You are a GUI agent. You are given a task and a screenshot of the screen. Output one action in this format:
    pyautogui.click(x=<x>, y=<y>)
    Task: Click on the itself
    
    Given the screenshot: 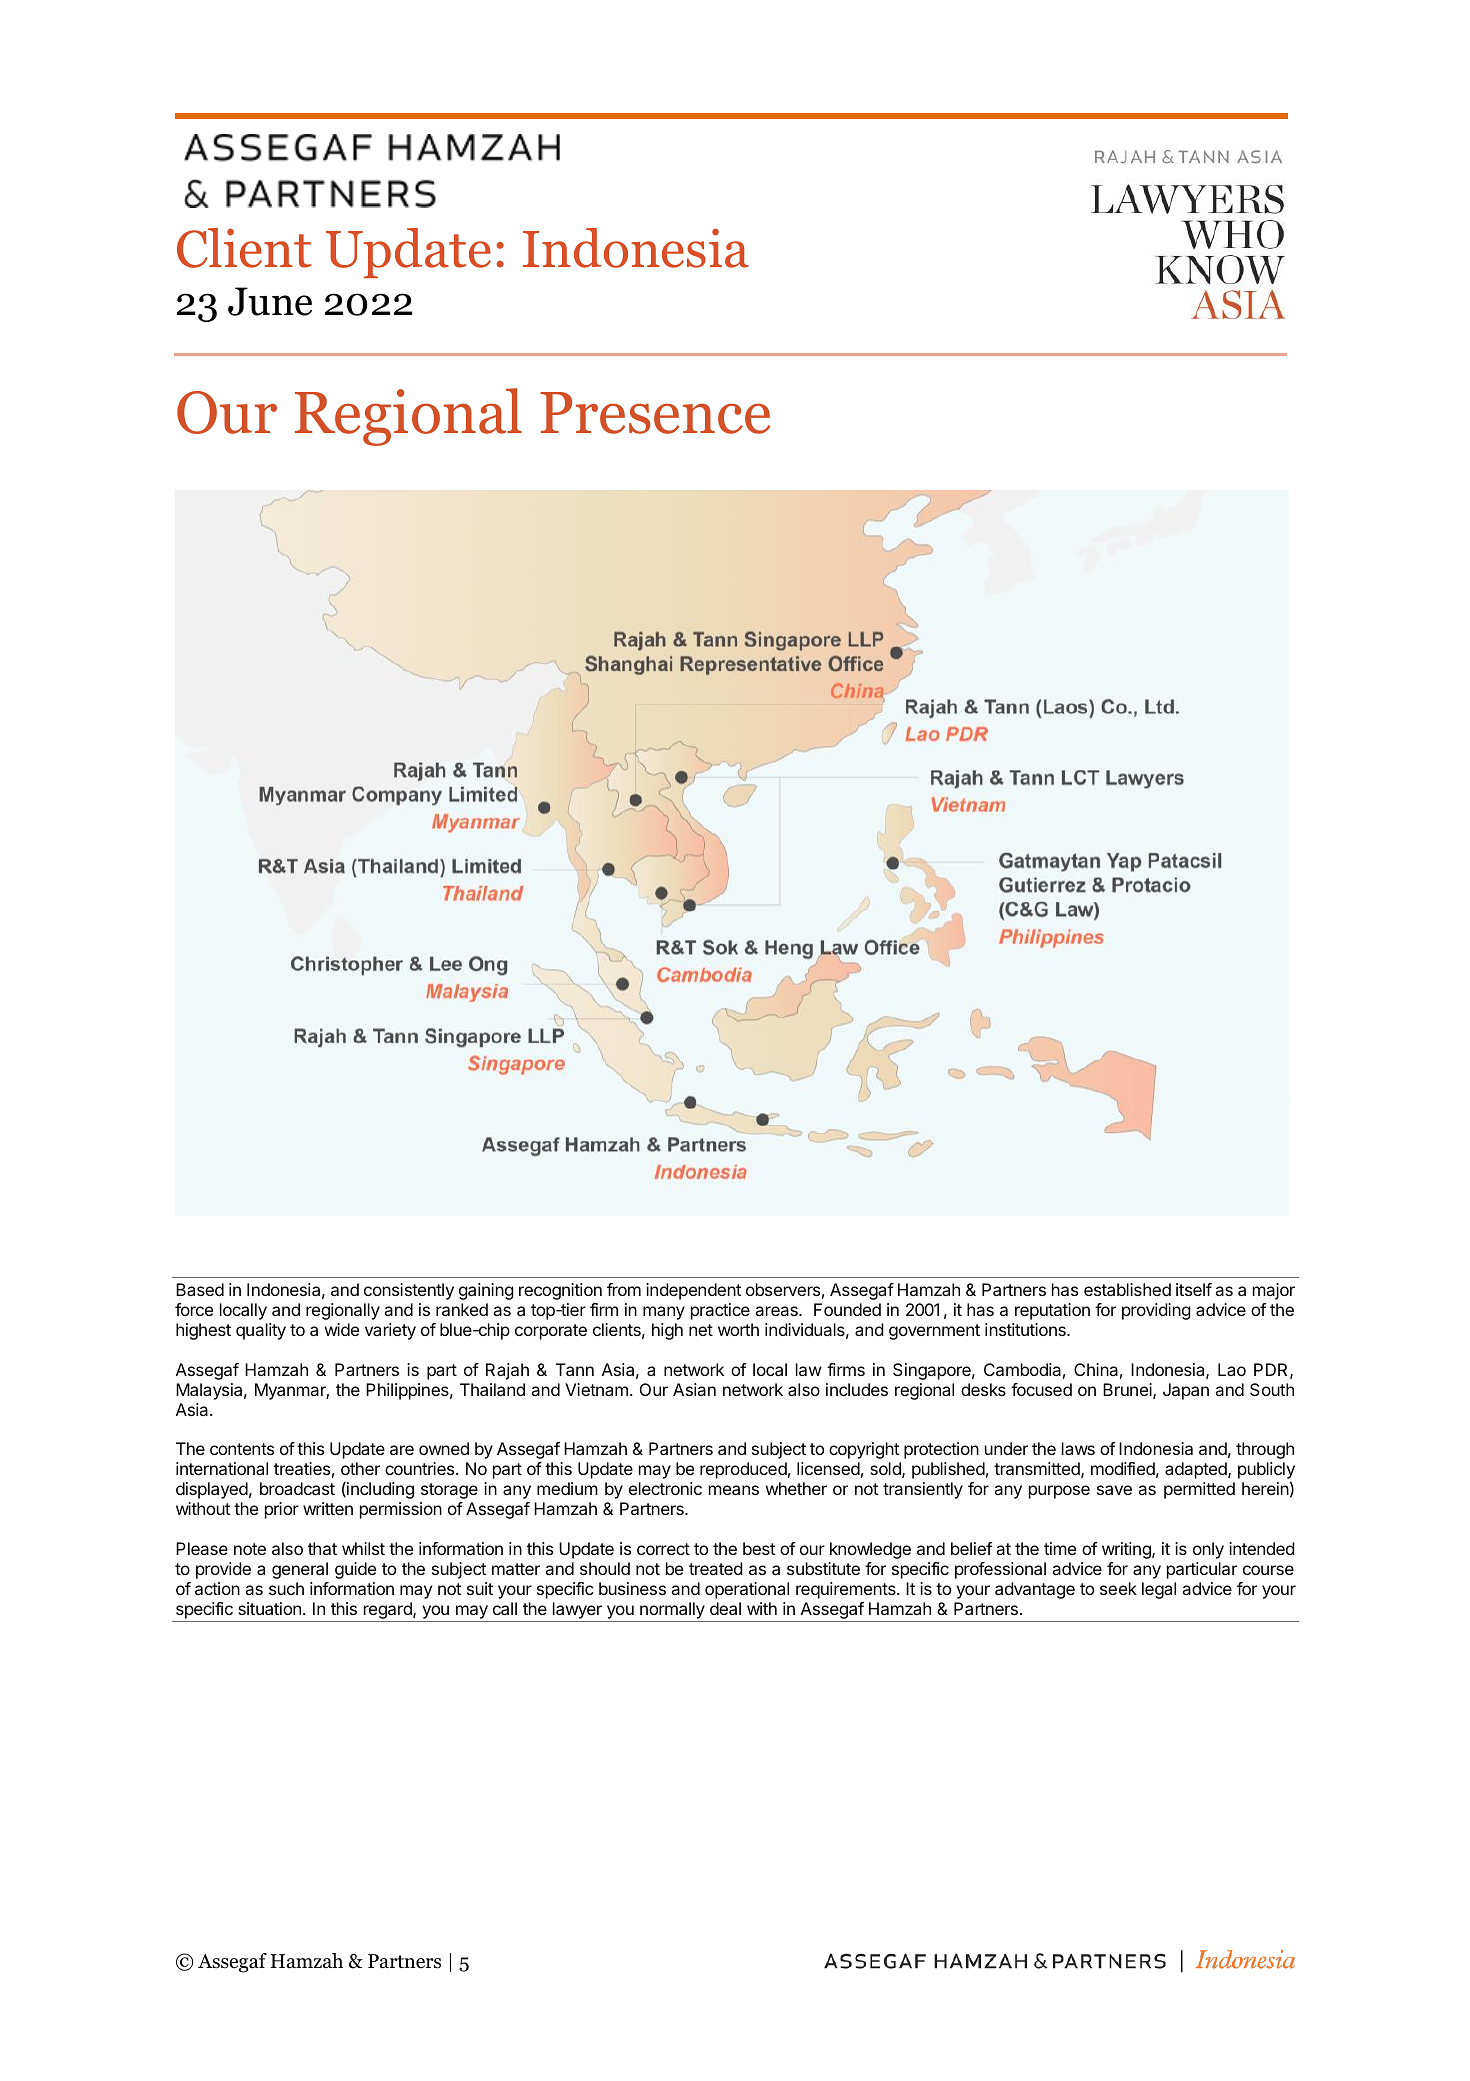 What is the action you would take?
    pyautogui.click(x=1194, y=1289)
